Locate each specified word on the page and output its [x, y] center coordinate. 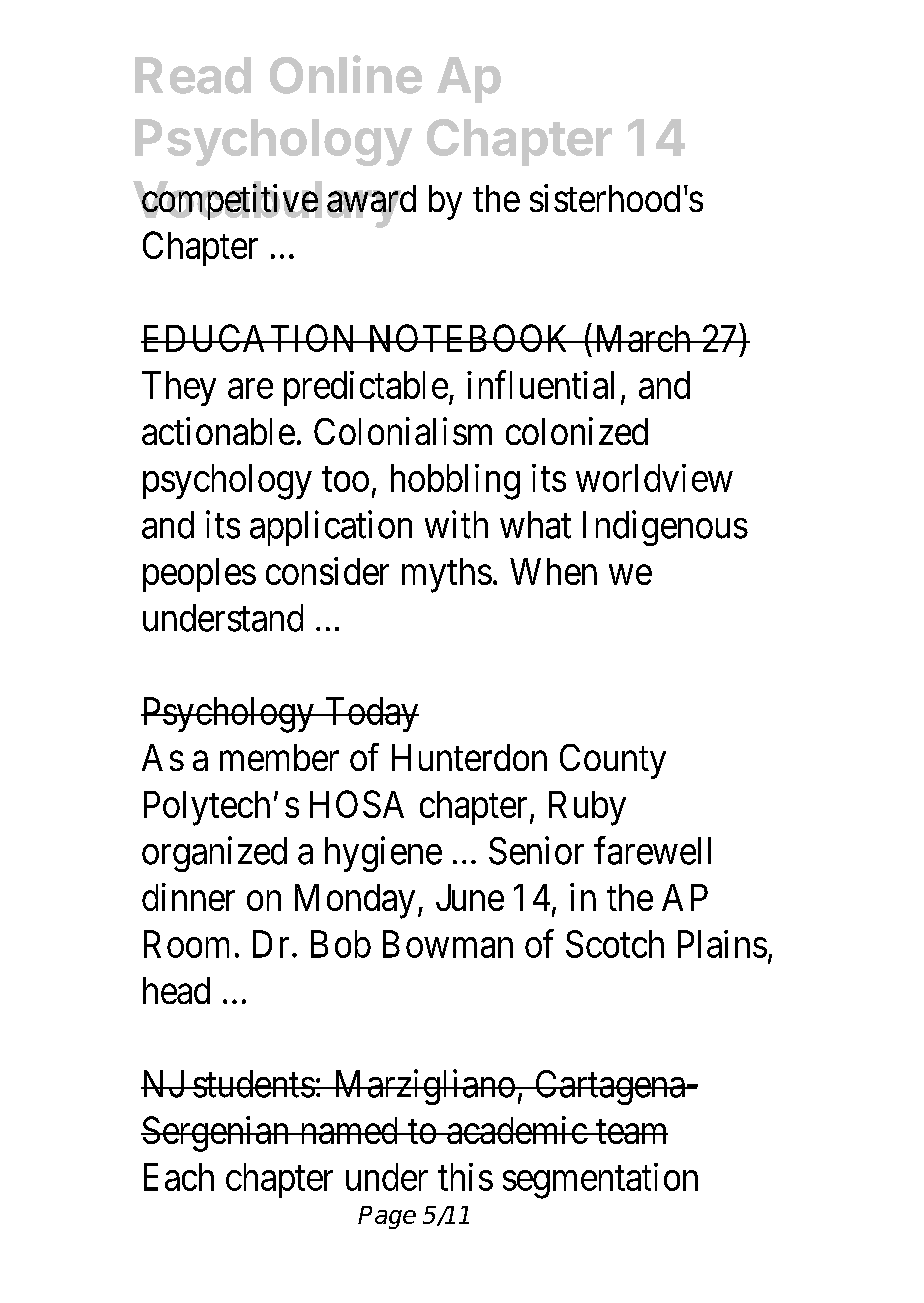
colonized [577, 431]
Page [387, 1217]
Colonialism [403, 431]
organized [214, 854]
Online [346, 74]
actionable [218, 431]
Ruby [587, 808]
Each [179, 1177]
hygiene [383, 854]
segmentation [600, 1181]
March [642, 338]
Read [193, 75]
